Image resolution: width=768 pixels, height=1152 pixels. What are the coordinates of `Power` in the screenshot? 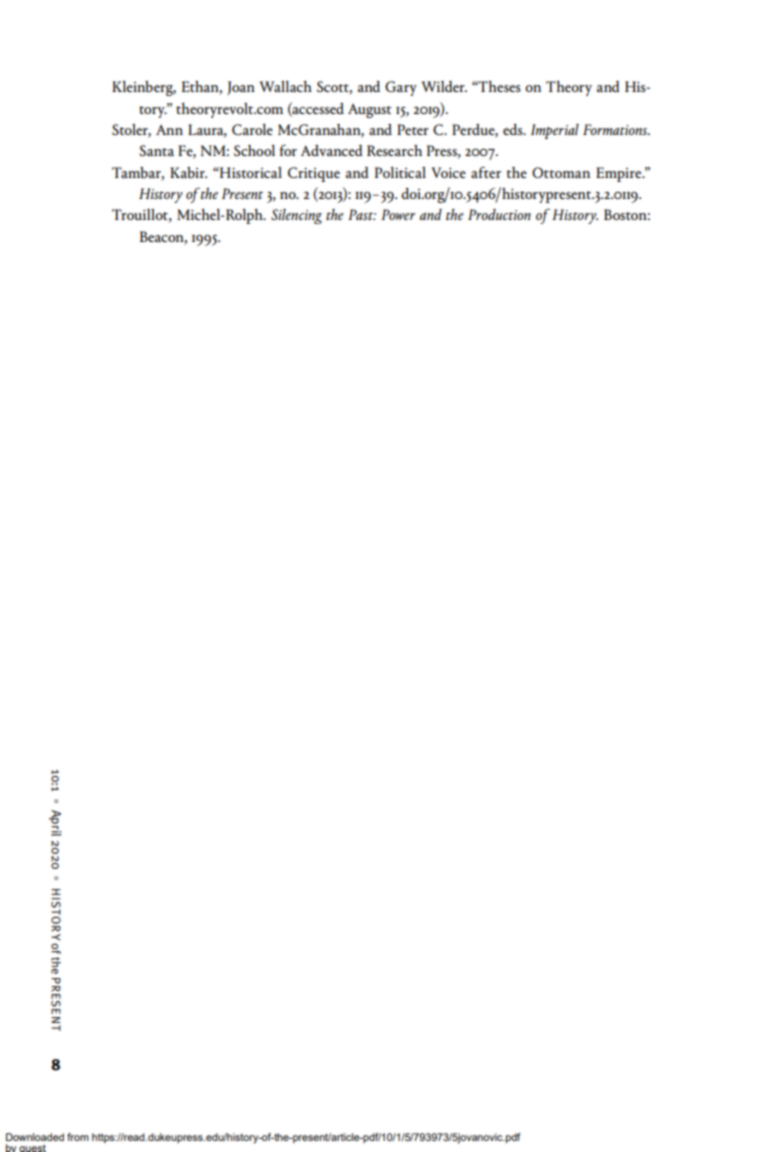 It's located at (398, 214).
